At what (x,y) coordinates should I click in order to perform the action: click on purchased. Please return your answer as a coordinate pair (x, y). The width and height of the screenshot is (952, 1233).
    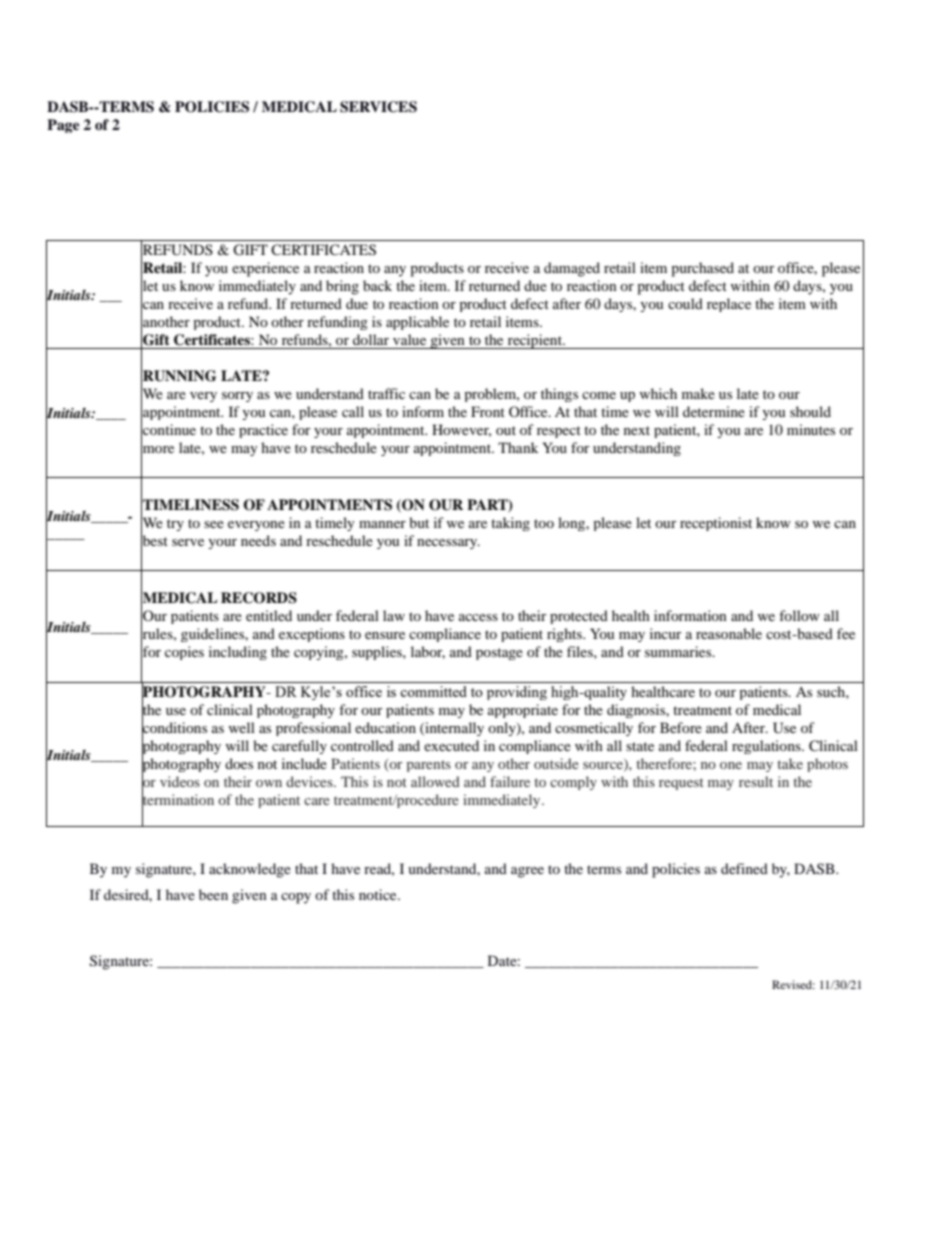
    Looking at the image, I should click on (702, 269).
